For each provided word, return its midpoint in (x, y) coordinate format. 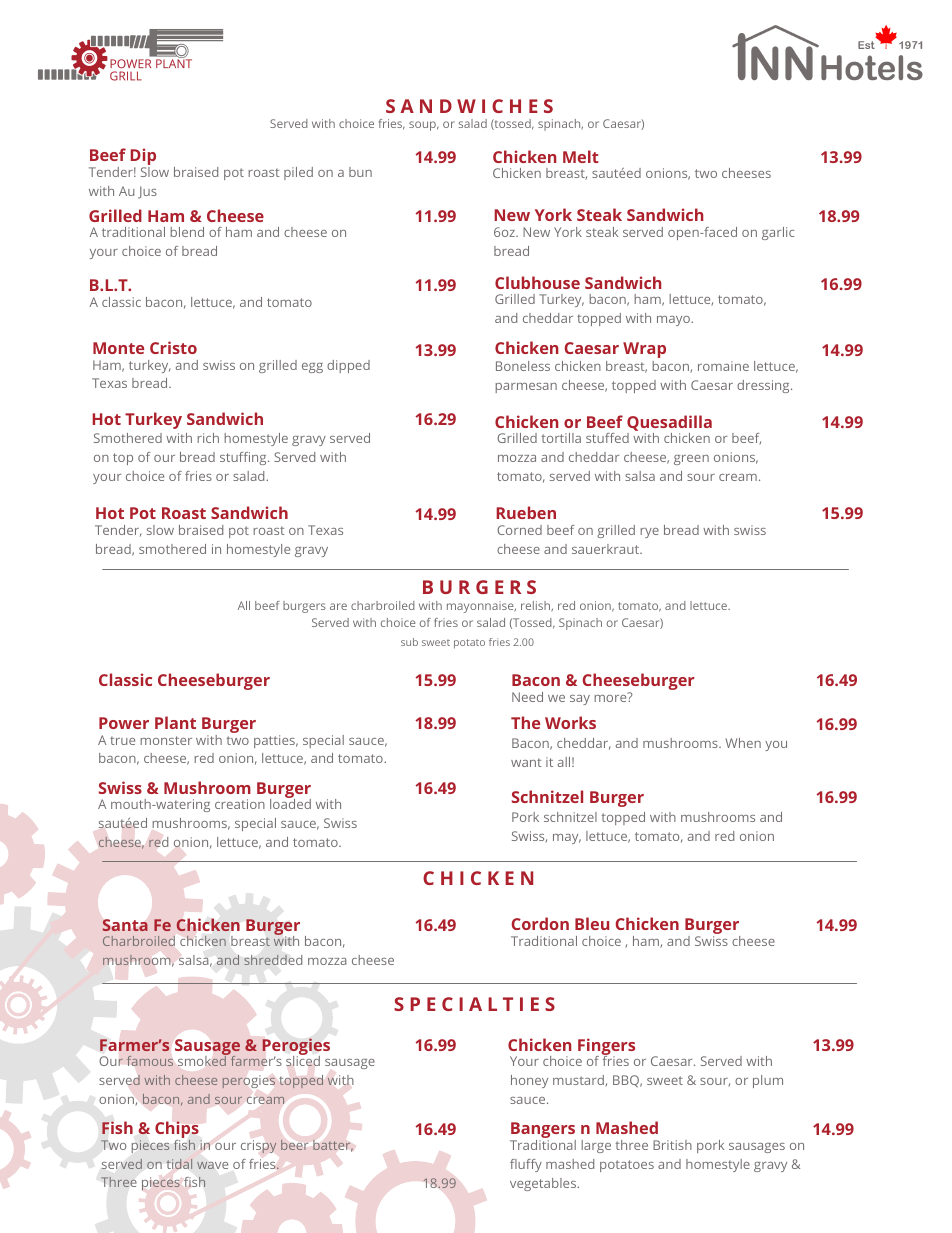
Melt (581, 156)
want (526, 762)
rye (649, 533)
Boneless (523, 366)
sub (409, 642)
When (743, 743)
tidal (179, 1164)
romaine (723, 366)
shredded (273, 960)
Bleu (592, 923)
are (338, 606)
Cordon (540, 923)
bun (360, 172)
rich (208, 438)
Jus (147, 192)
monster (166, 740)
